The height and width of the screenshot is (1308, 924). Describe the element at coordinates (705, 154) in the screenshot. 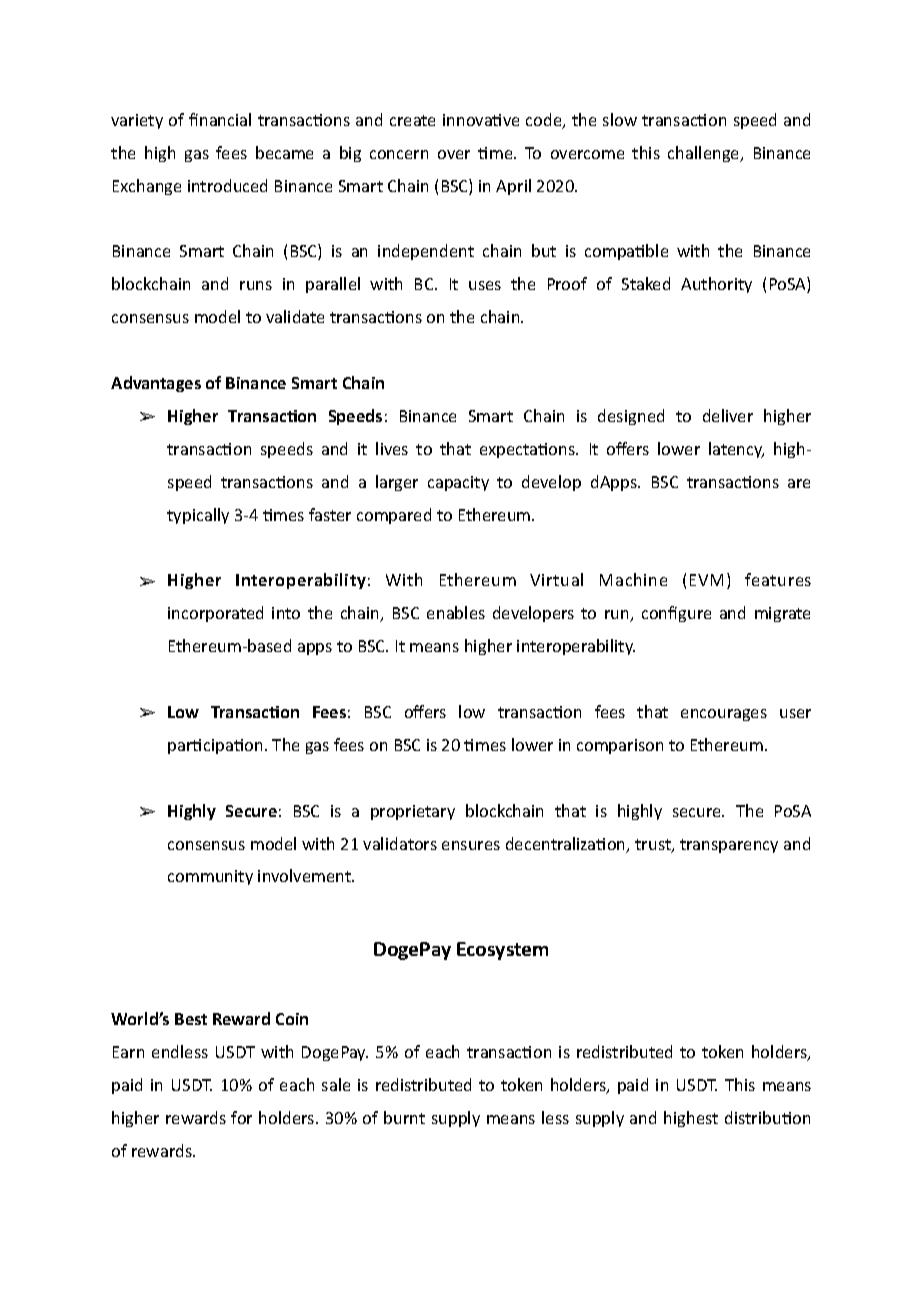

I see `challenge` at that location.
